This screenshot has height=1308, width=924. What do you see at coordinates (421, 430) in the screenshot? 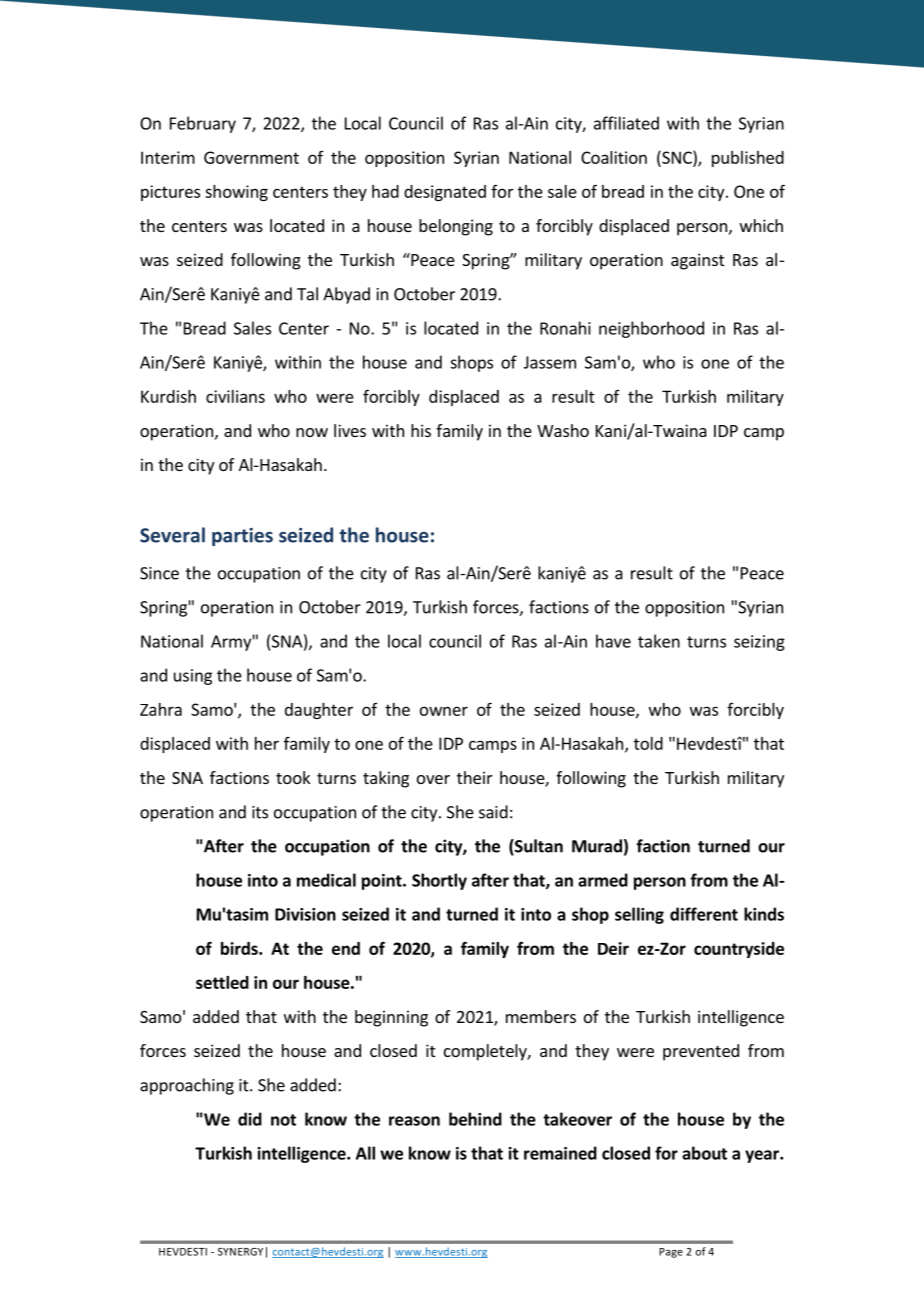
I see `his` at bounding box center [421, 430].
